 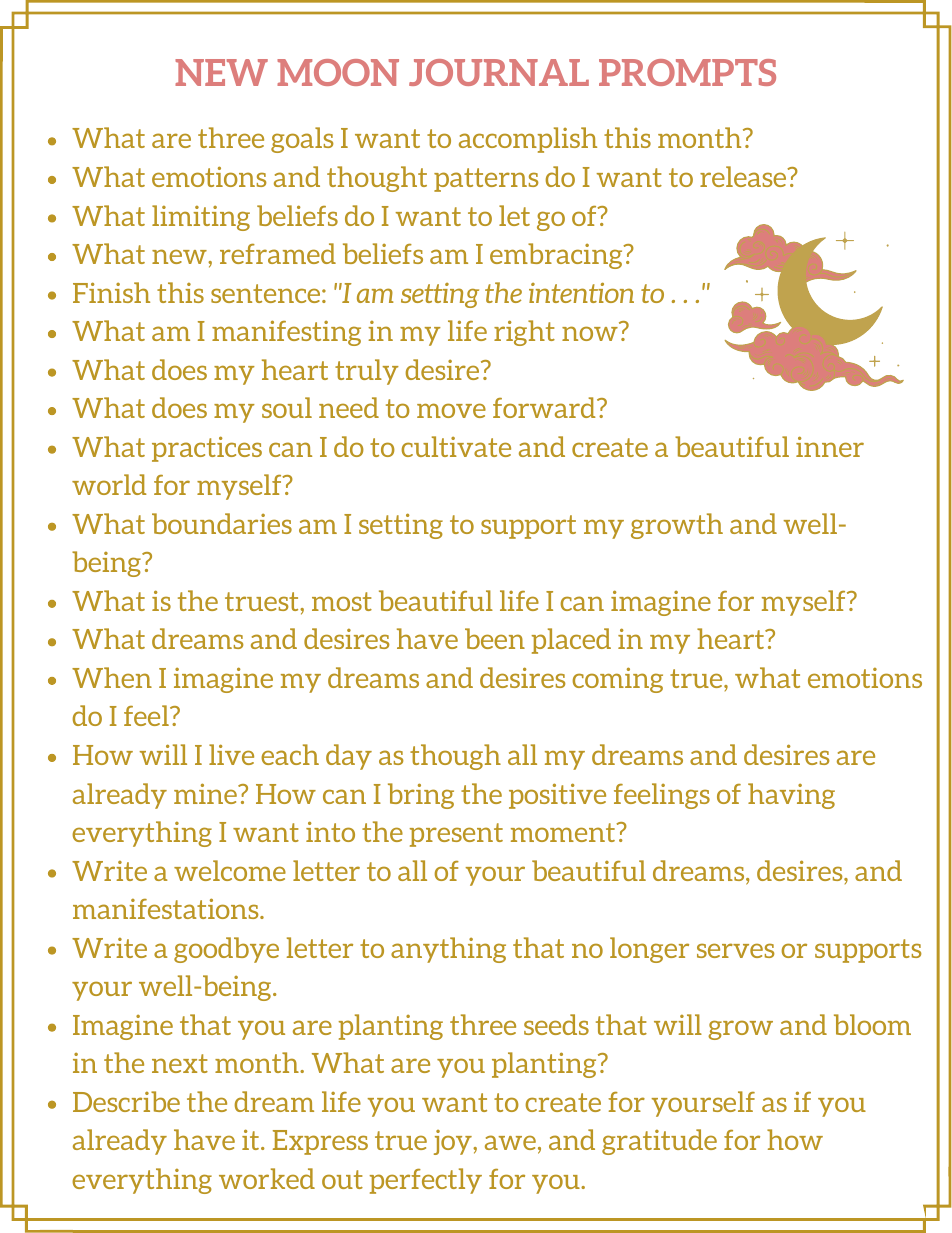 What do you see at coordinates (499, 72) in the screenshot?
I see `JOURNAL` at bounding box center [499, 72].
